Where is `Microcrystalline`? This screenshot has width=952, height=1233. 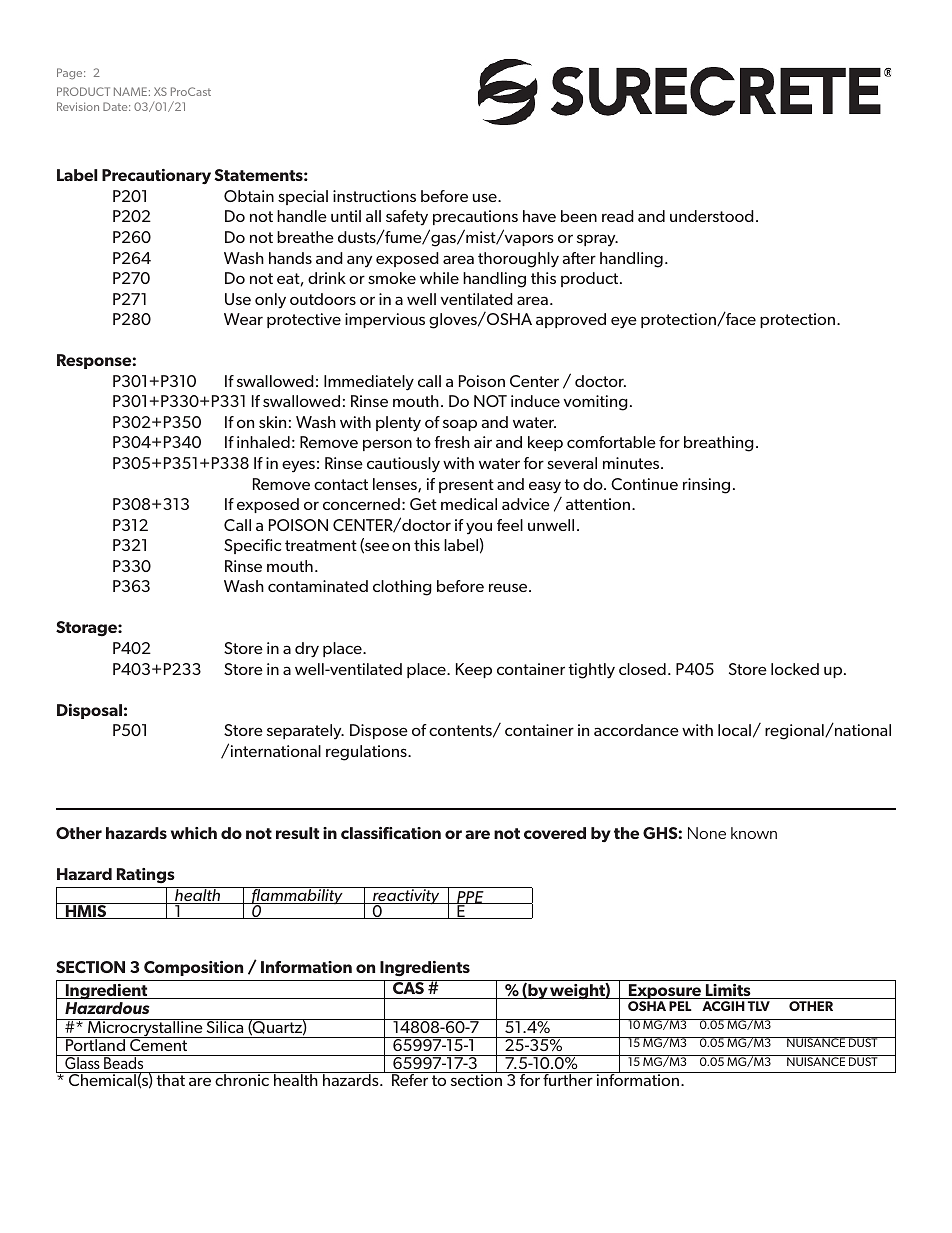 Microcrystalline is located at coordinates (145, 1028).
